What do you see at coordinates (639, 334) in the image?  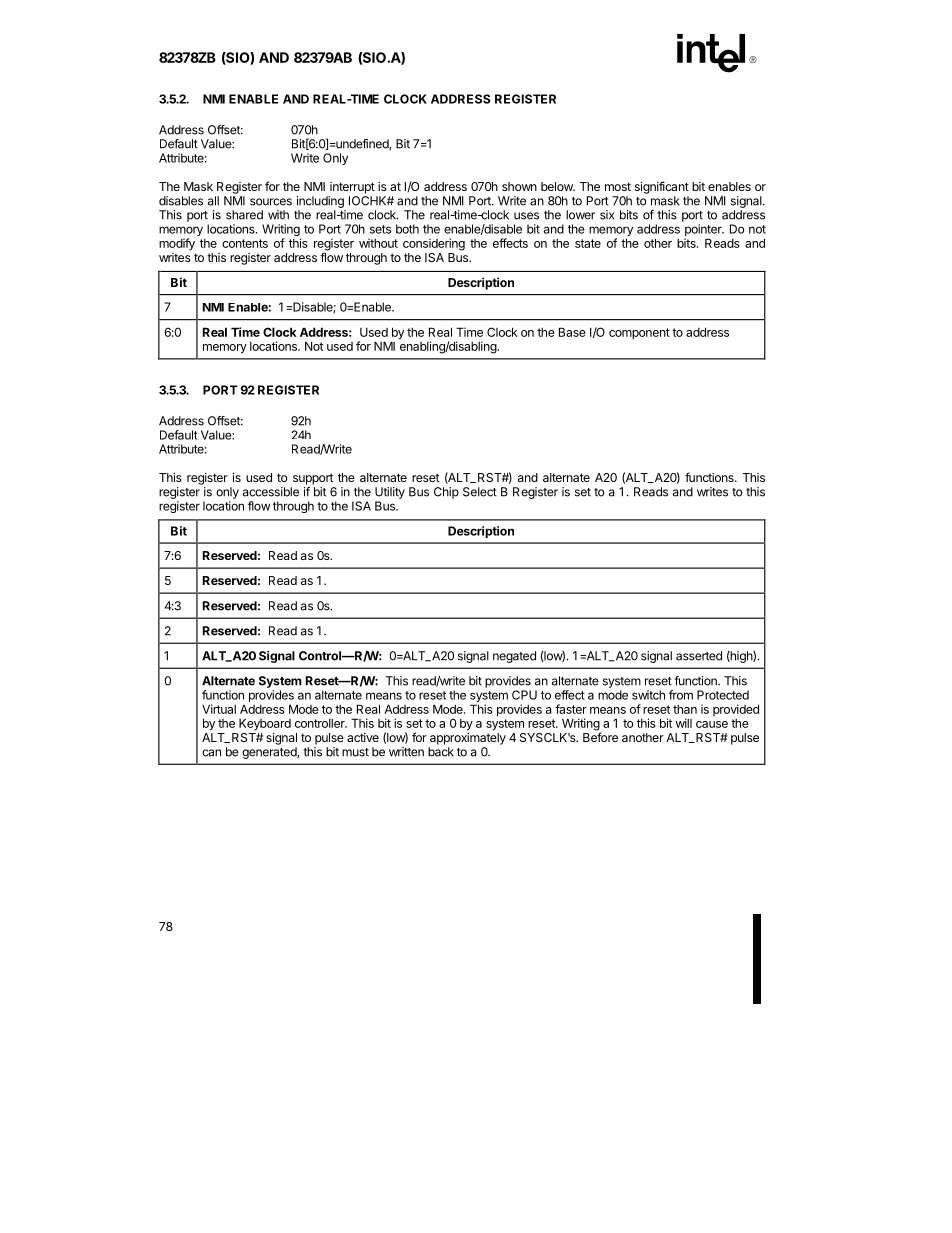 I see `component` at bounding box center [639, 334].
